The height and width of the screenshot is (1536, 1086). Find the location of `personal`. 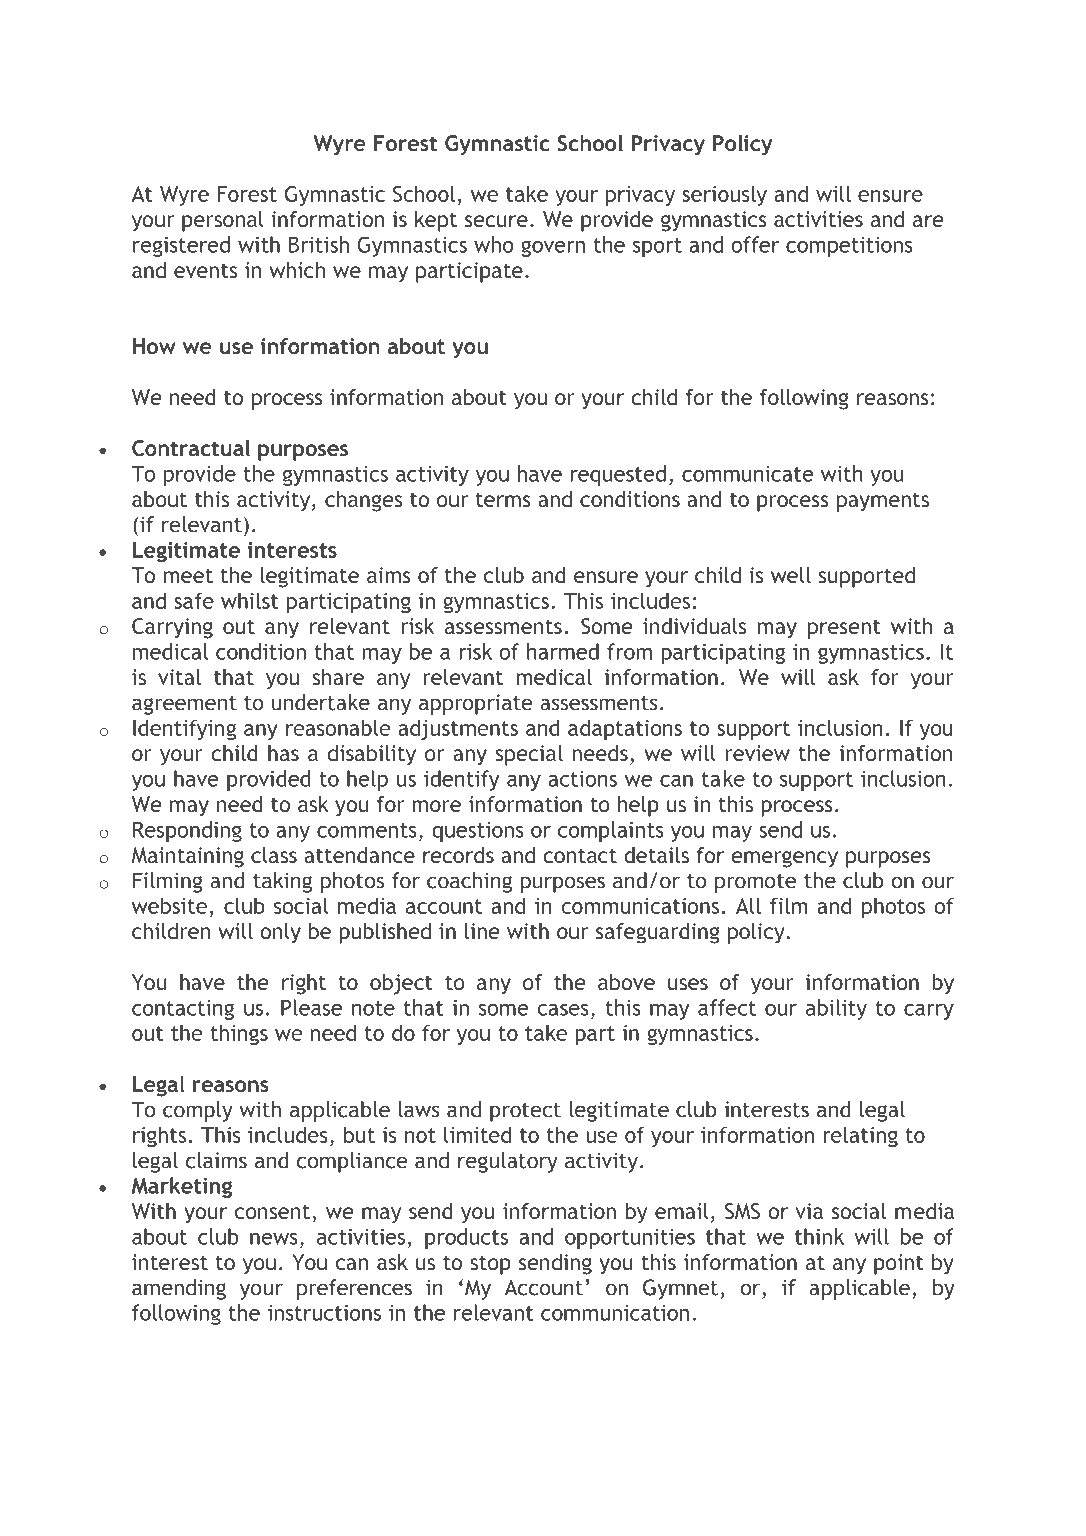

personal is located at coordinates (223, 221).
